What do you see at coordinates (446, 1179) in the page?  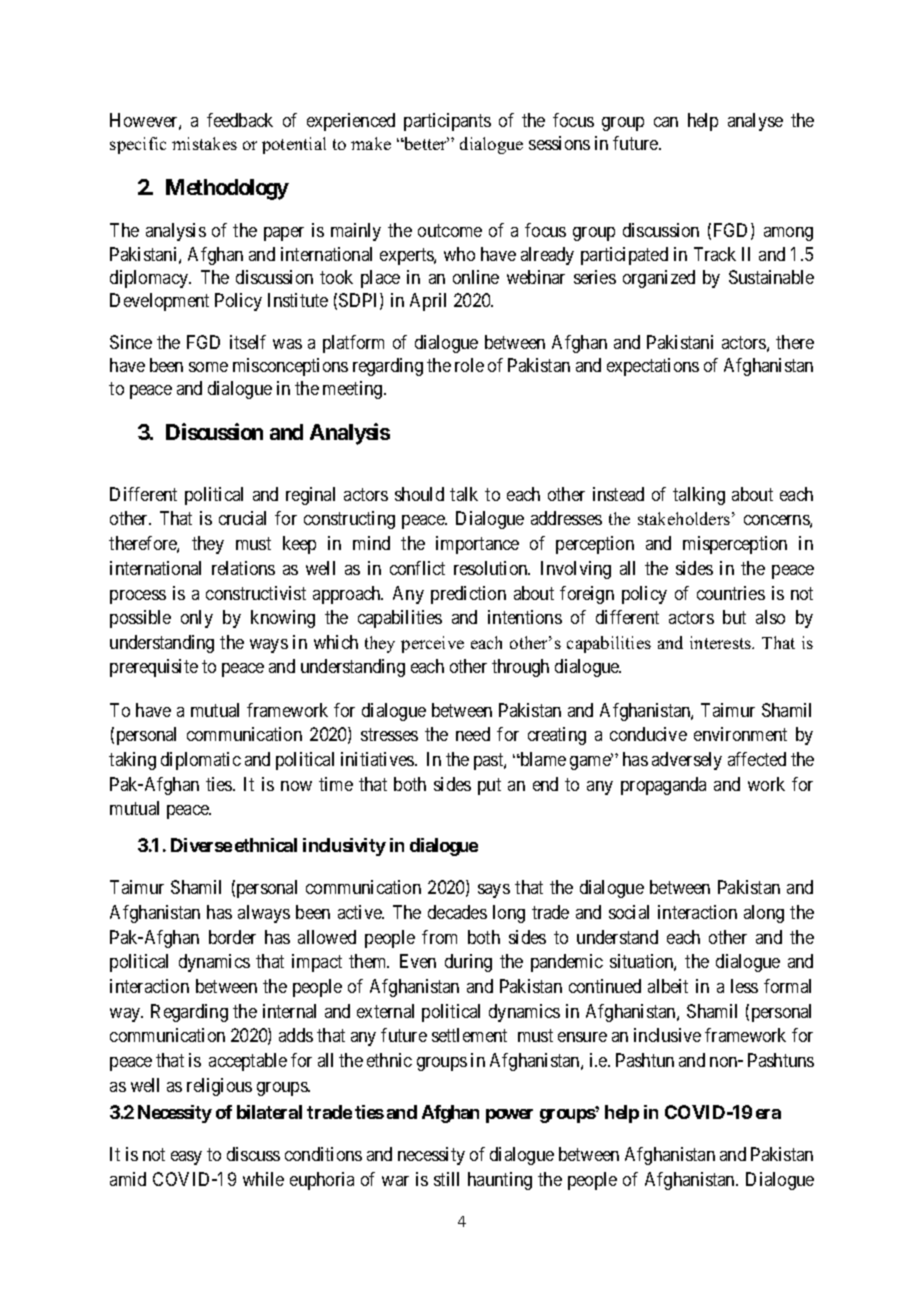 I see `still` at bounding box center [446, 1179].
